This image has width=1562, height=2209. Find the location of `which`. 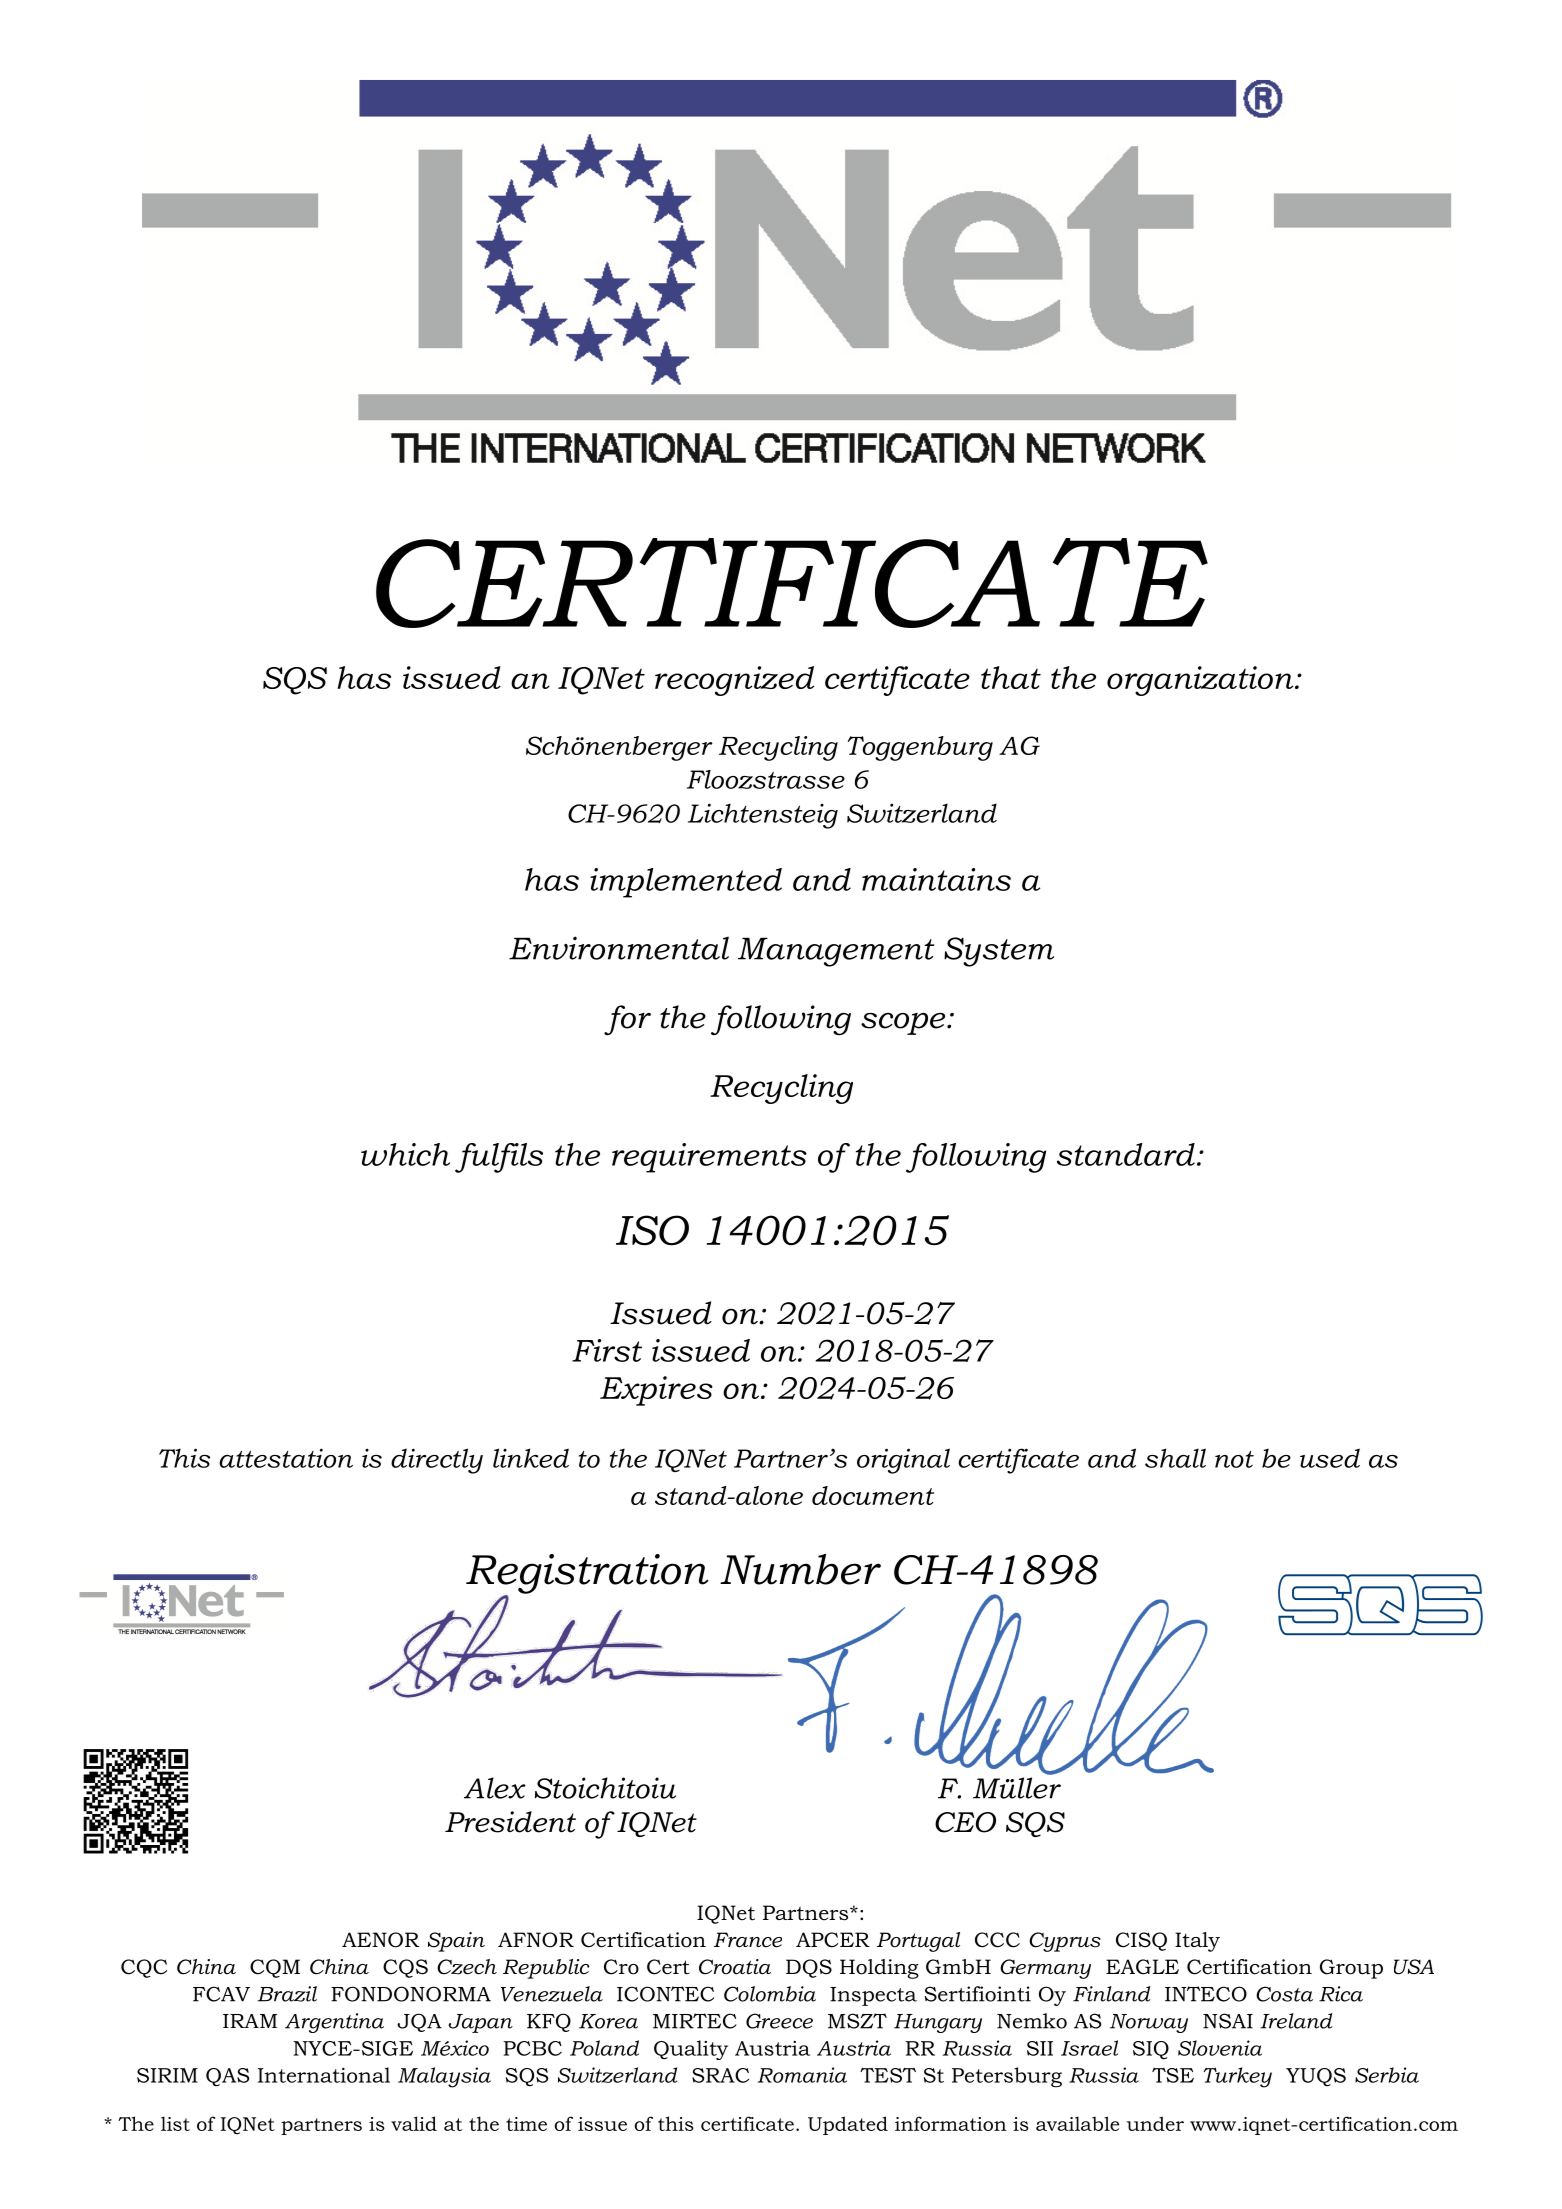

which is located at coordinates (405, 1154).
